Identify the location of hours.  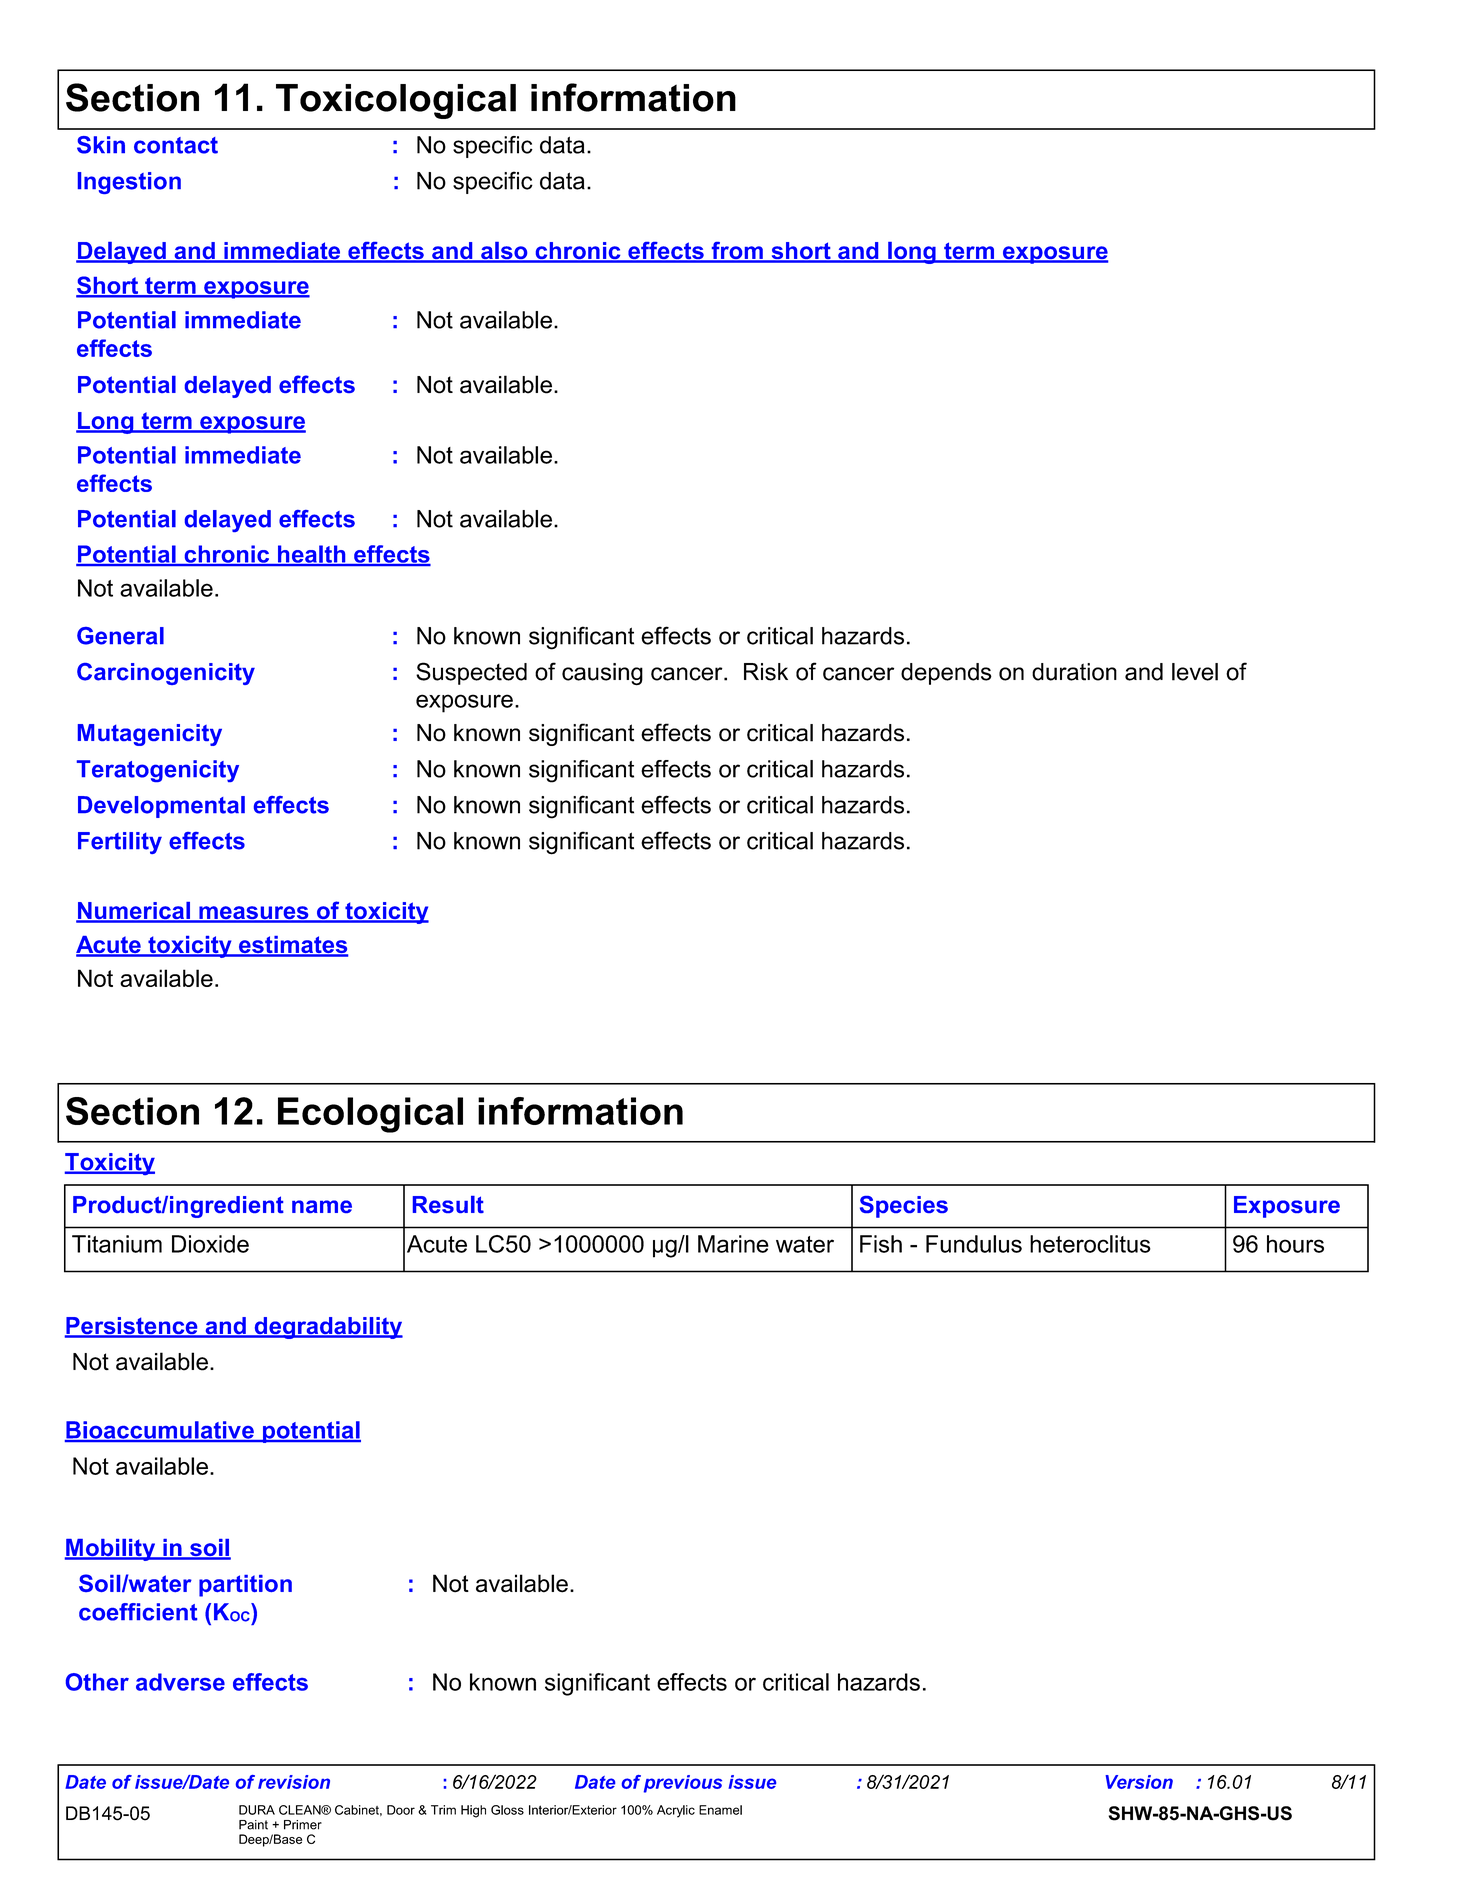
(1295, 1244).
